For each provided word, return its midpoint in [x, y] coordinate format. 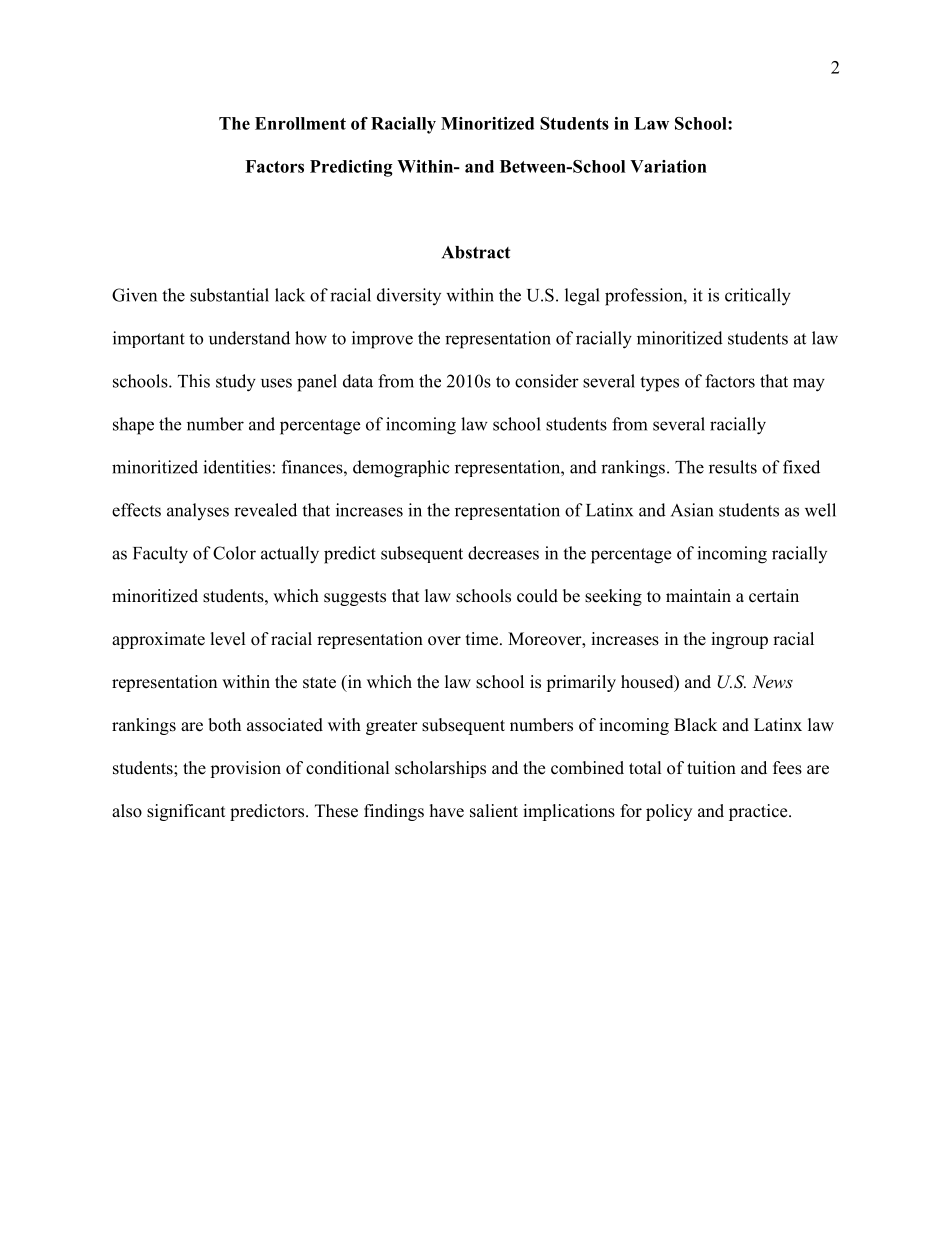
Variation [668, 166]
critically [758, 297]
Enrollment [300, 123]
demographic [401, 469]
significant [186, 812]
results [733, 467]
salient [494, 811]
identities [237, 467]
